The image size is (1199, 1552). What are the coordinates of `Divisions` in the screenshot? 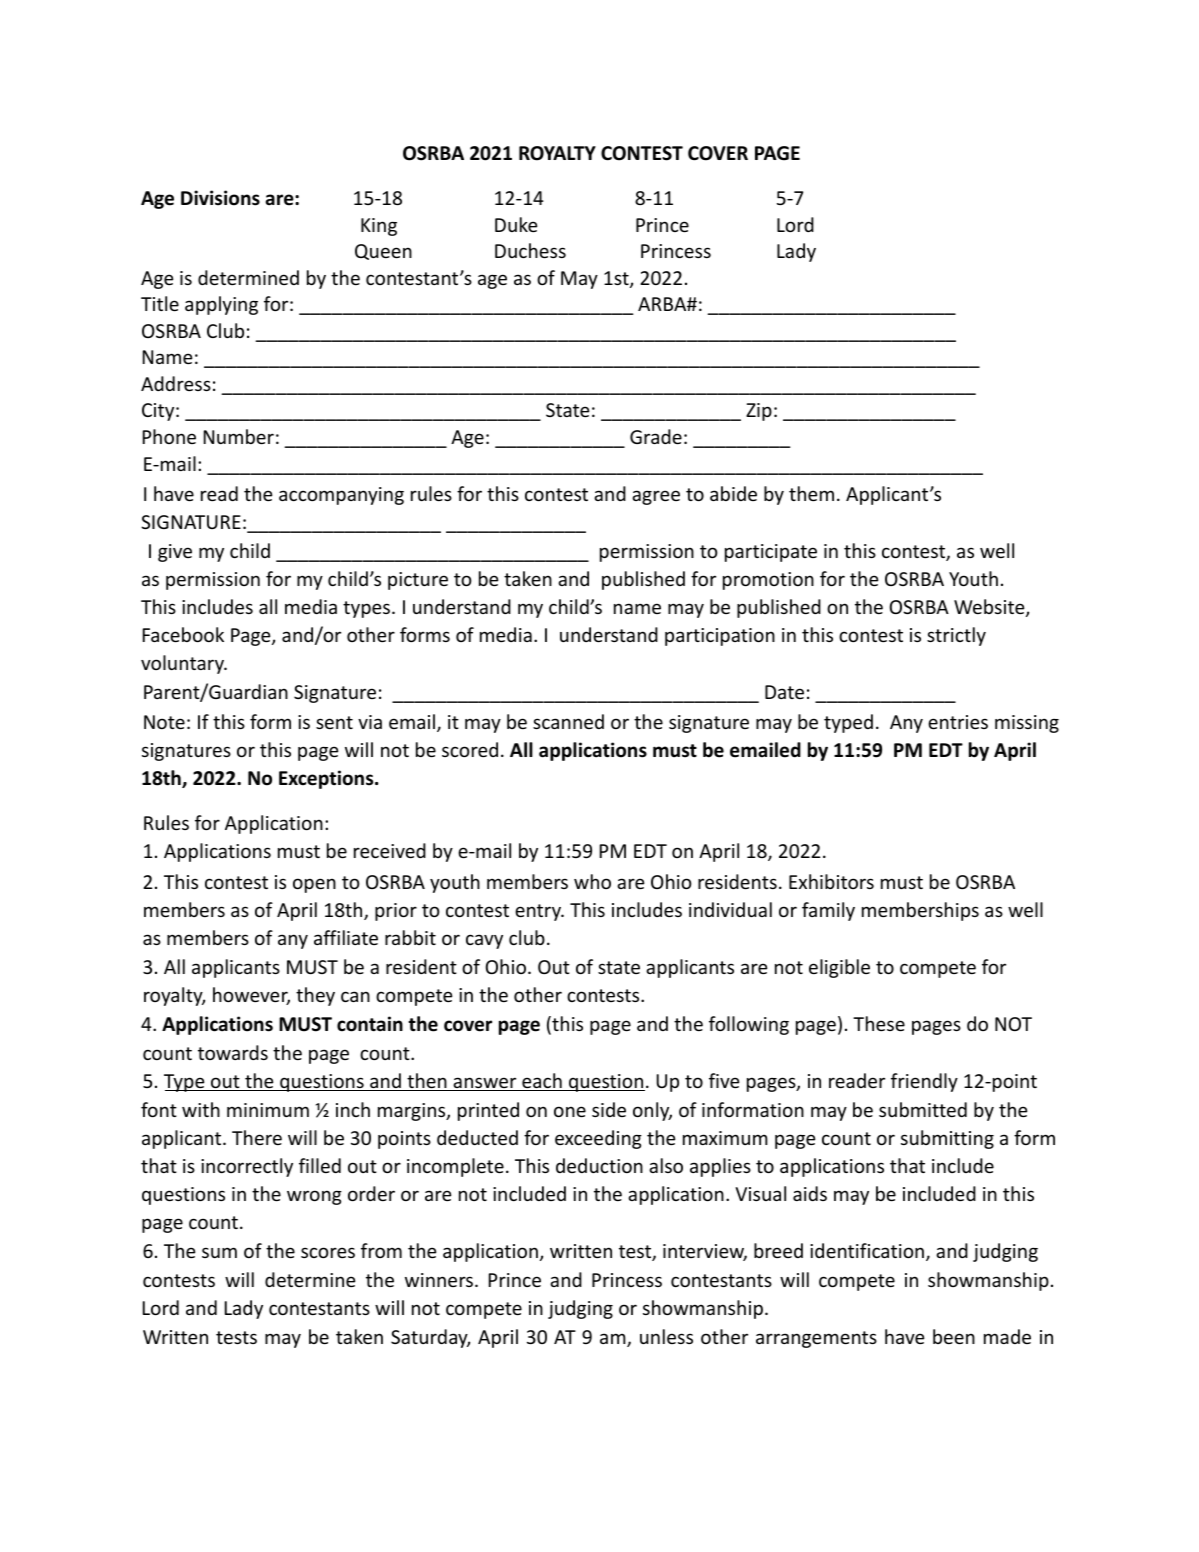 It's located at (220, 198).
